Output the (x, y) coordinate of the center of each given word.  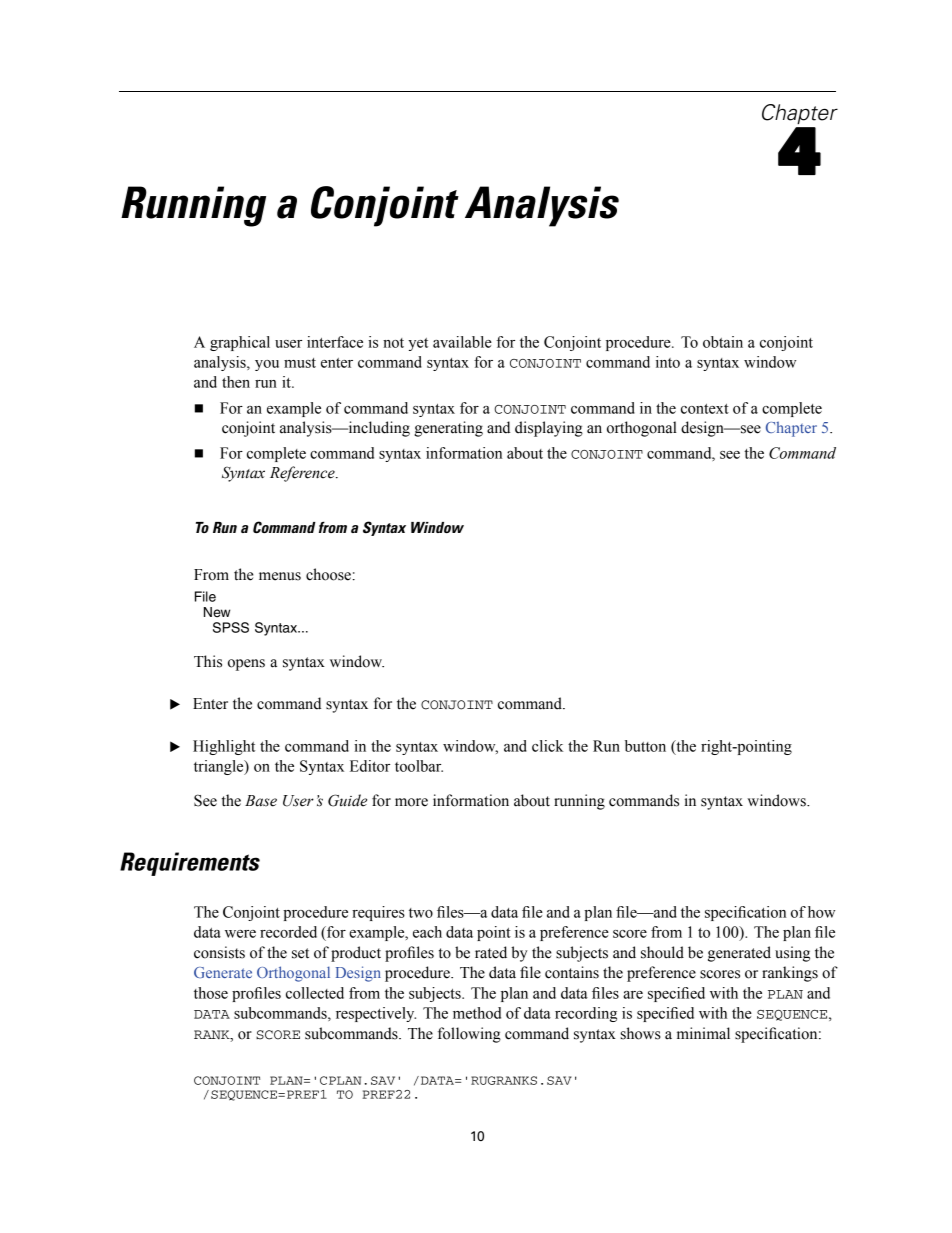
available (462, 342)
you (267, 365)
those (211, 993)
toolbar (419, 766)
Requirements (190, 864)
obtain (723, 342)
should (662, 952)
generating (448, 429)
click (547, 746)
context (705, 409)
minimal (703, 1033)
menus (280, 576)
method (477, 1013)
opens (246, 665)
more (411, 802)
